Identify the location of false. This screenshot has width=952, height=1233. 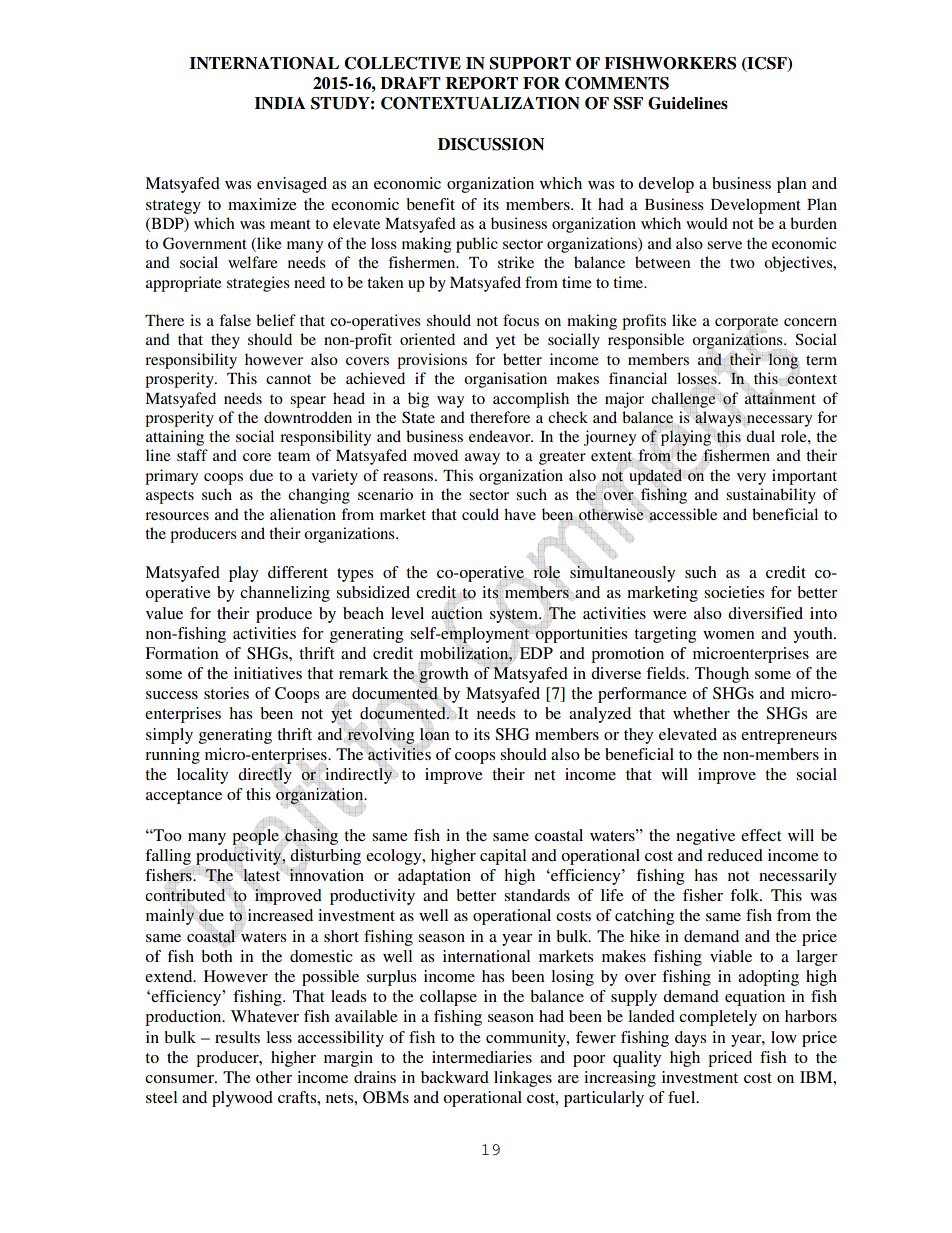
(235, 320).
